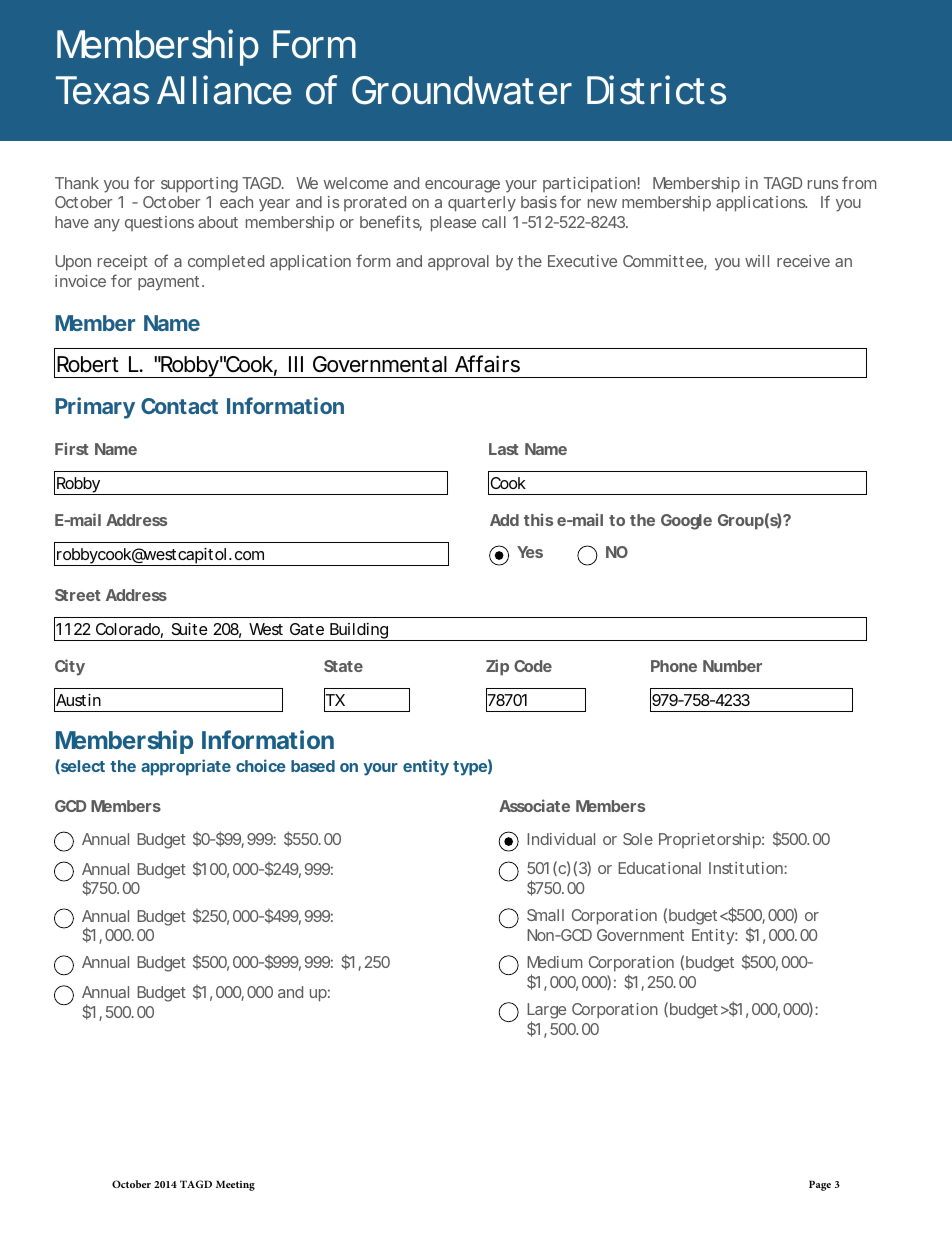 The width and height of the screenshot is (952, 1233). Describe the element at coordinates (224, 90) in the screenshot. I see `Alliance` at that location.
